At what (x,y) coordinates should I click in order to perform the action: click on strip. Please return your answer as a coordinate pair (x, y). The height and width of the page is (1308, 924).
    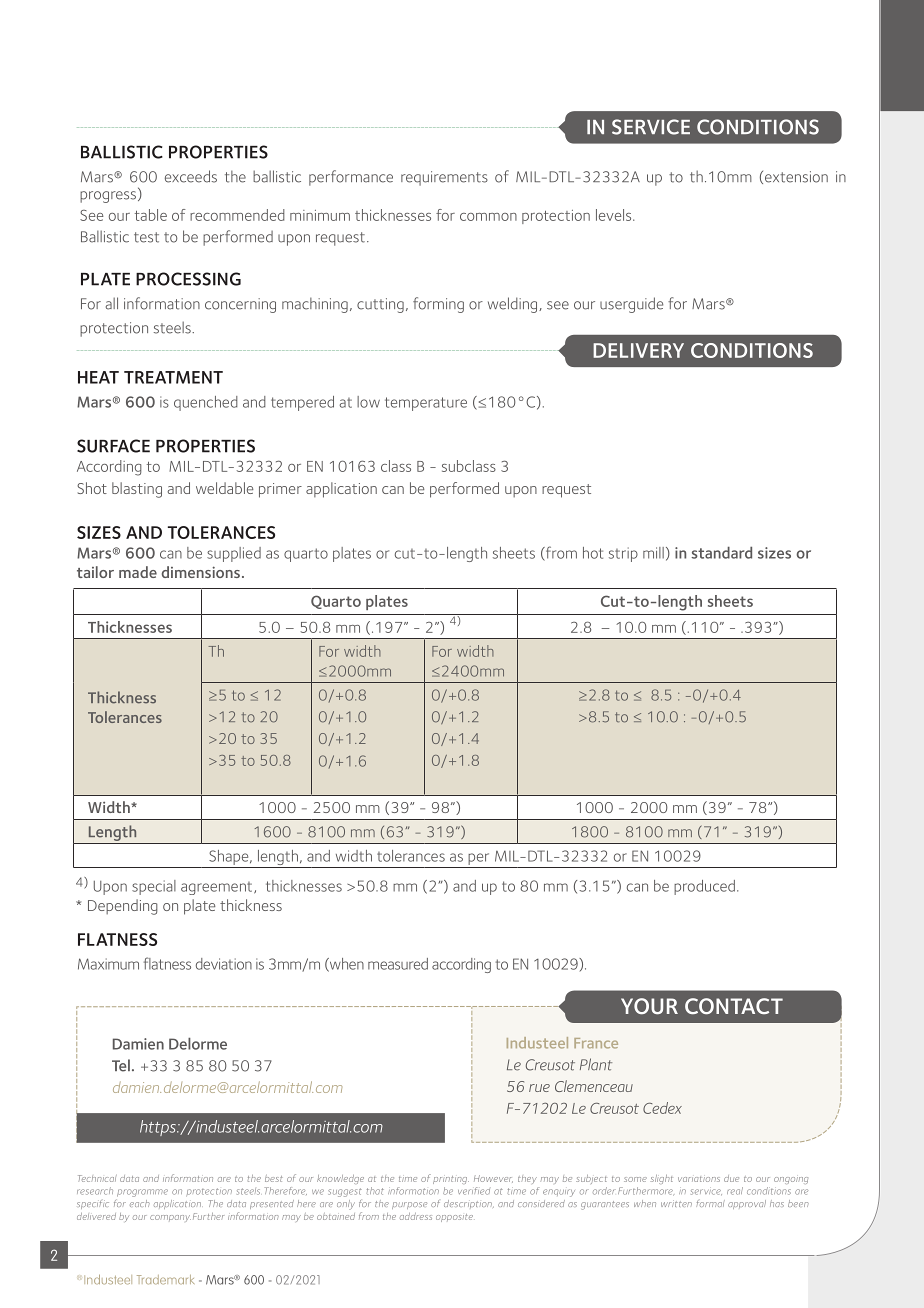
    Looking at the image, I should click on (623, 554).
